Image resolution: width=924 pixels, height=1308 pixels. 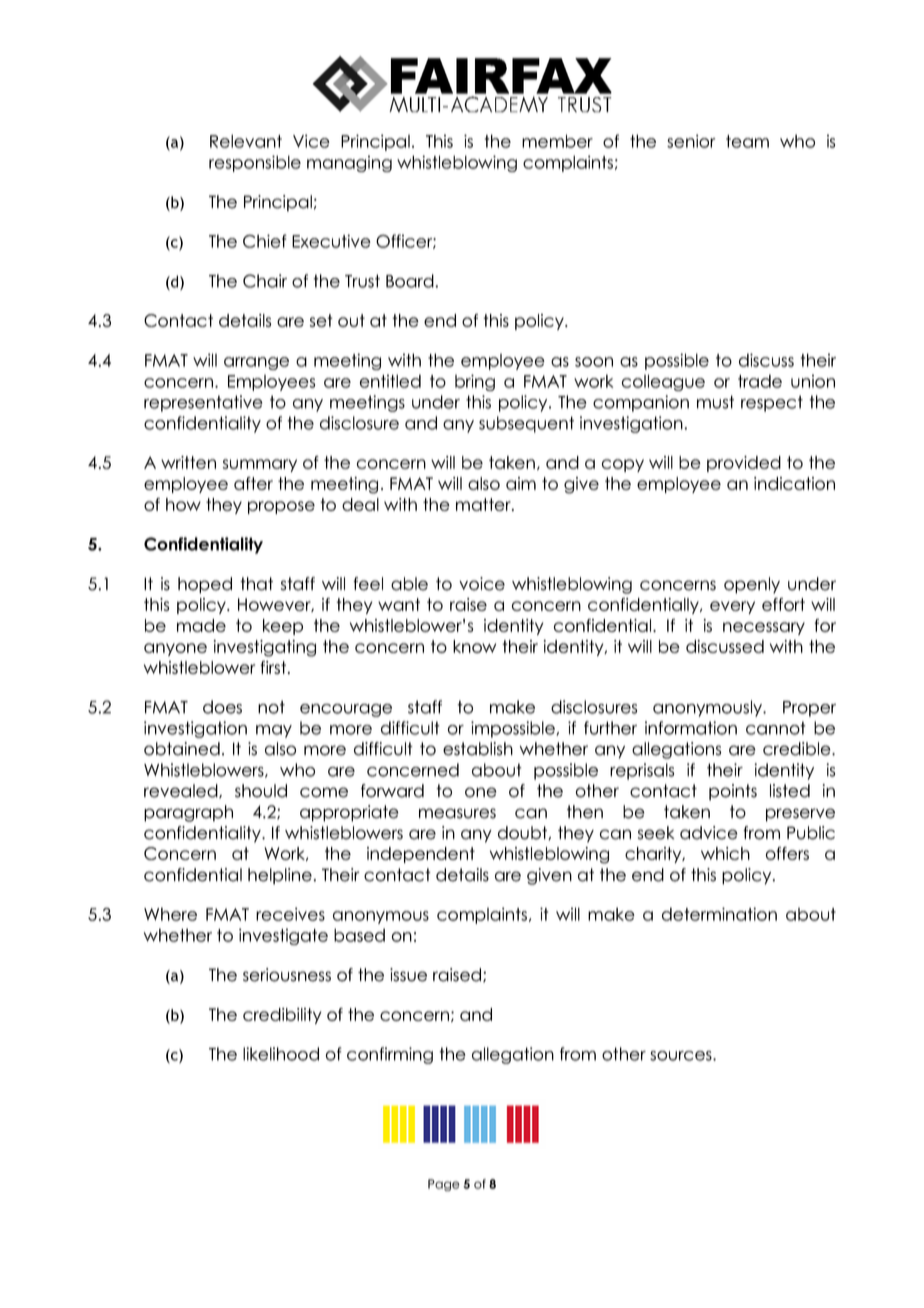 I want to click on member, so click(x=557, y=141).
